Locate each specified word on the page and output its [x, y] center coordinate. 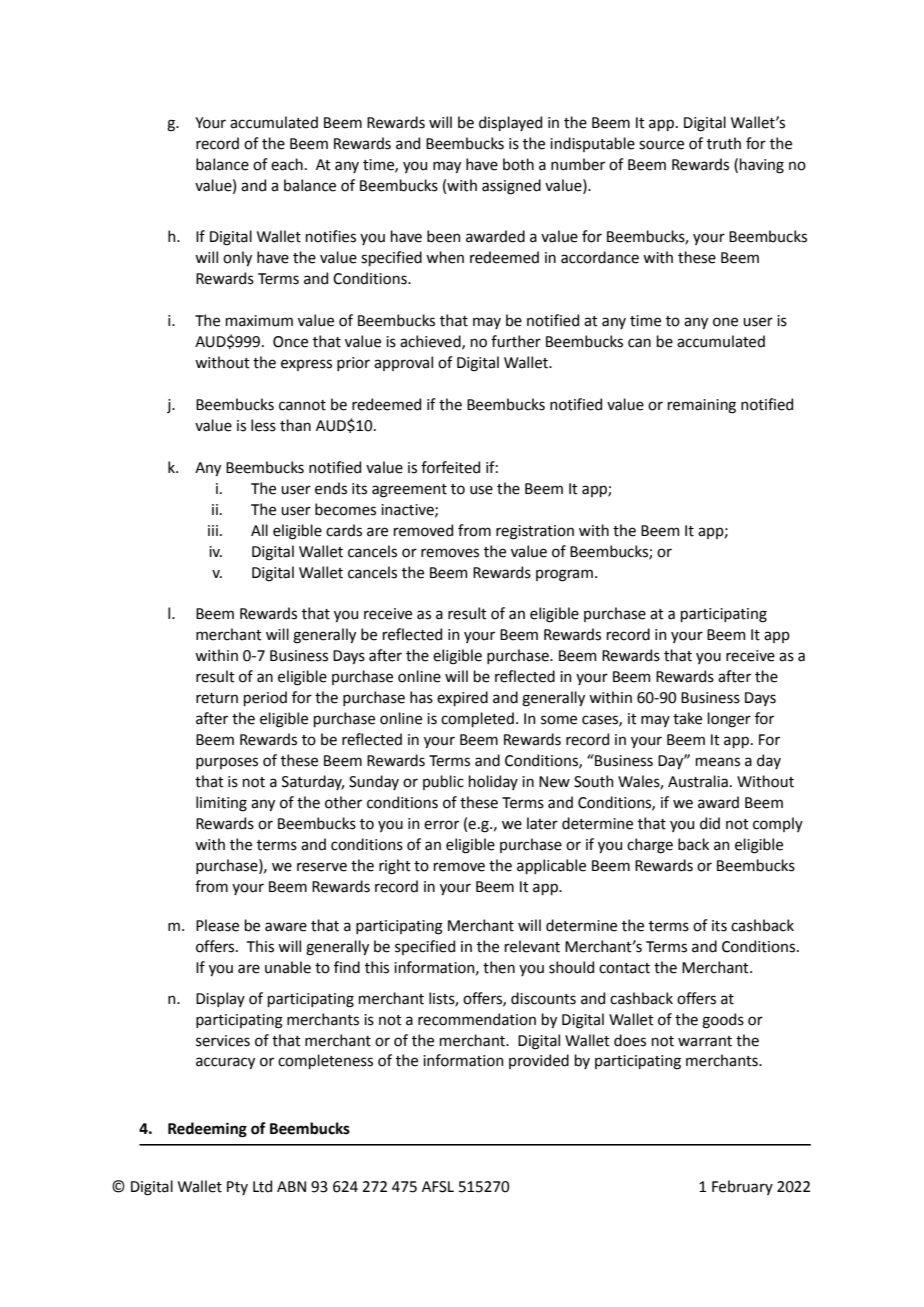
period [265, 698]
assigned [511, 187]
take [687, 718]
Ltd [262, 1186]
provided [539, 1061]
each [287, 164]
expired [462, 698]
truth [724, 143]
